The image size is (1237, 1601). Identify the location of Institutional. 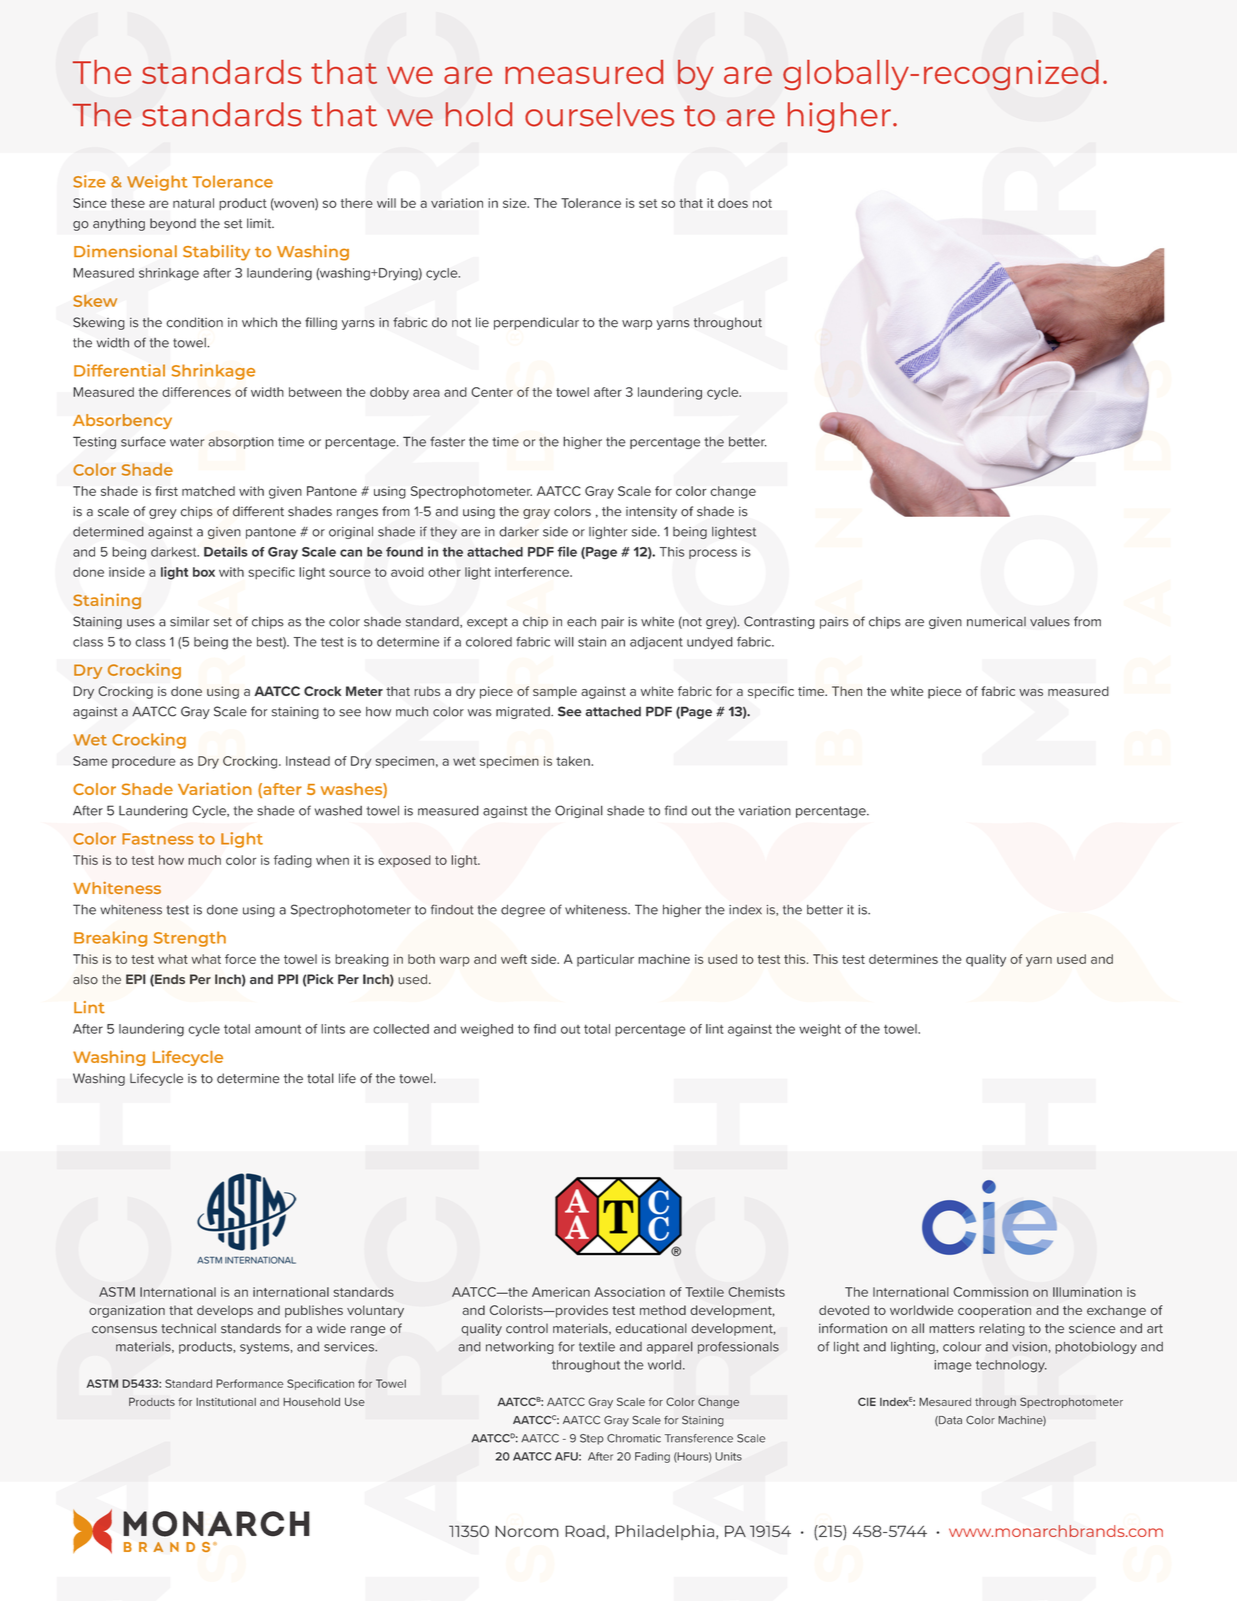
(226, 1402).
